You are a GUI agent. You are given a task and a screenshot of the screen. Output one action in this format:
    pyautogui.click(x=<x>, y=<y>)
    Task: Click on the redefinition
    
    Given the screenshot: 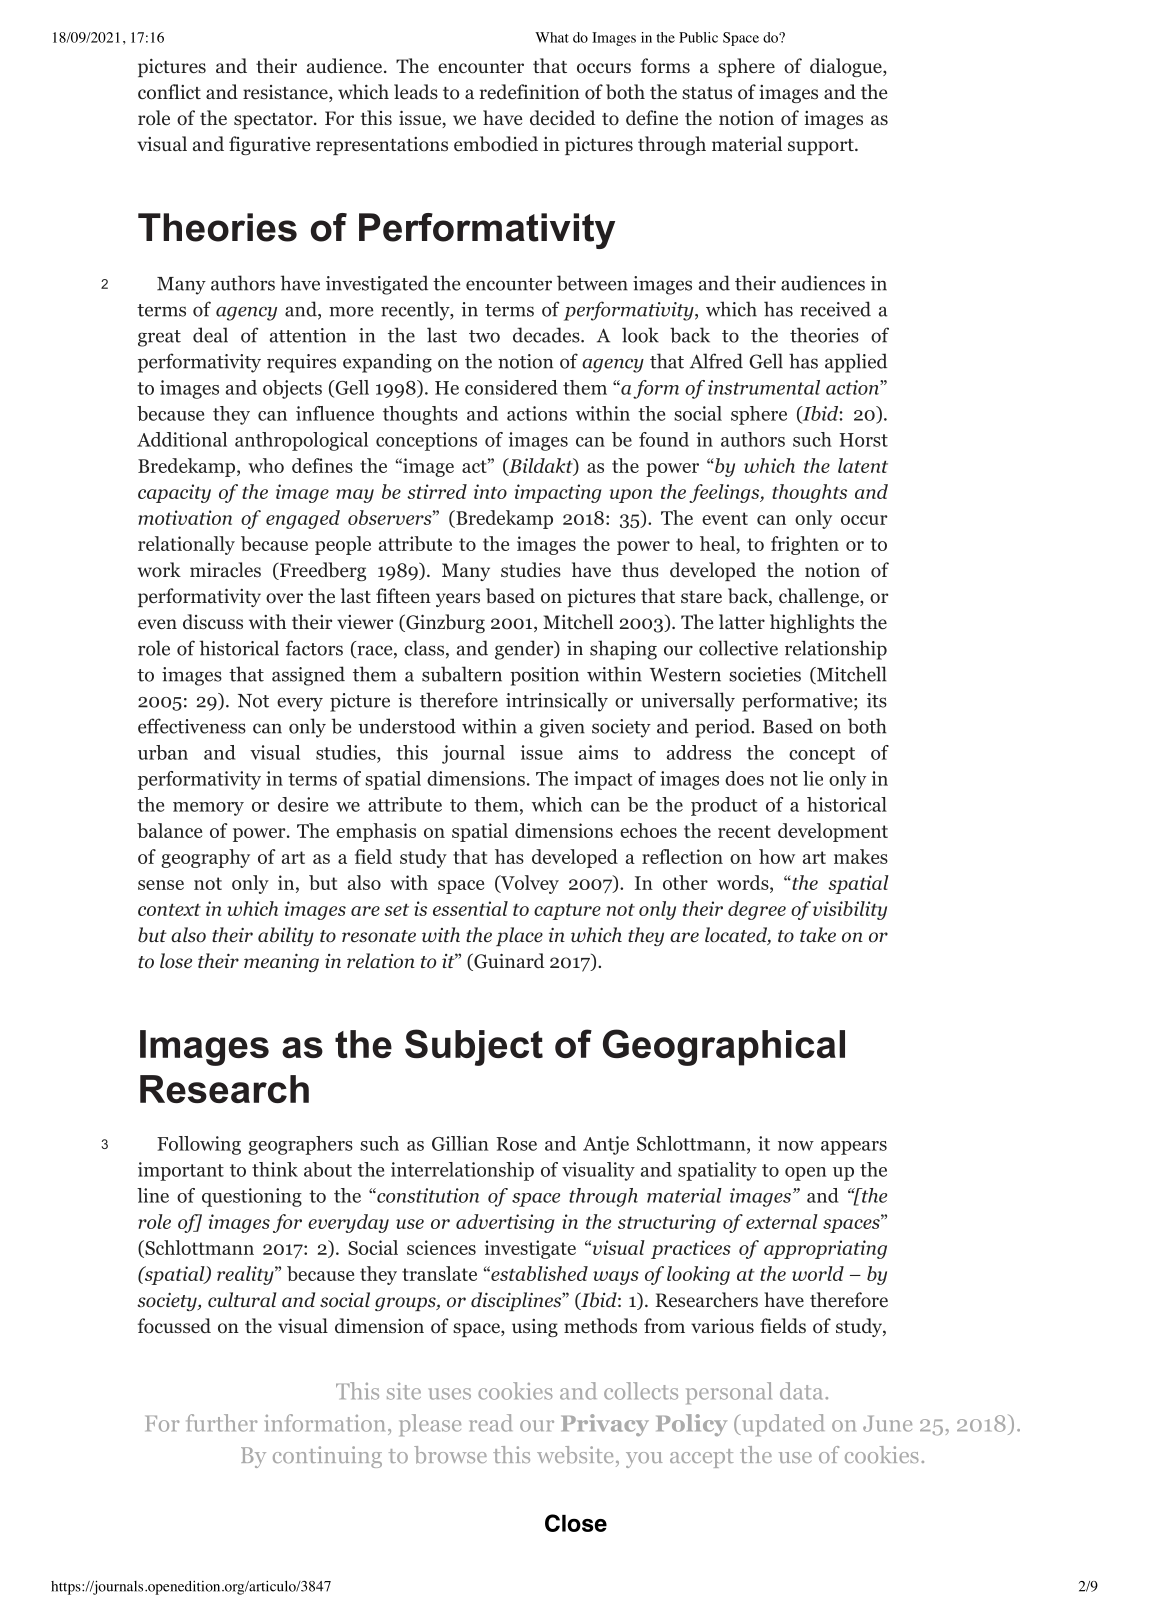 What is the action you would take?
    pyautogui.click(x=530, y=92)
